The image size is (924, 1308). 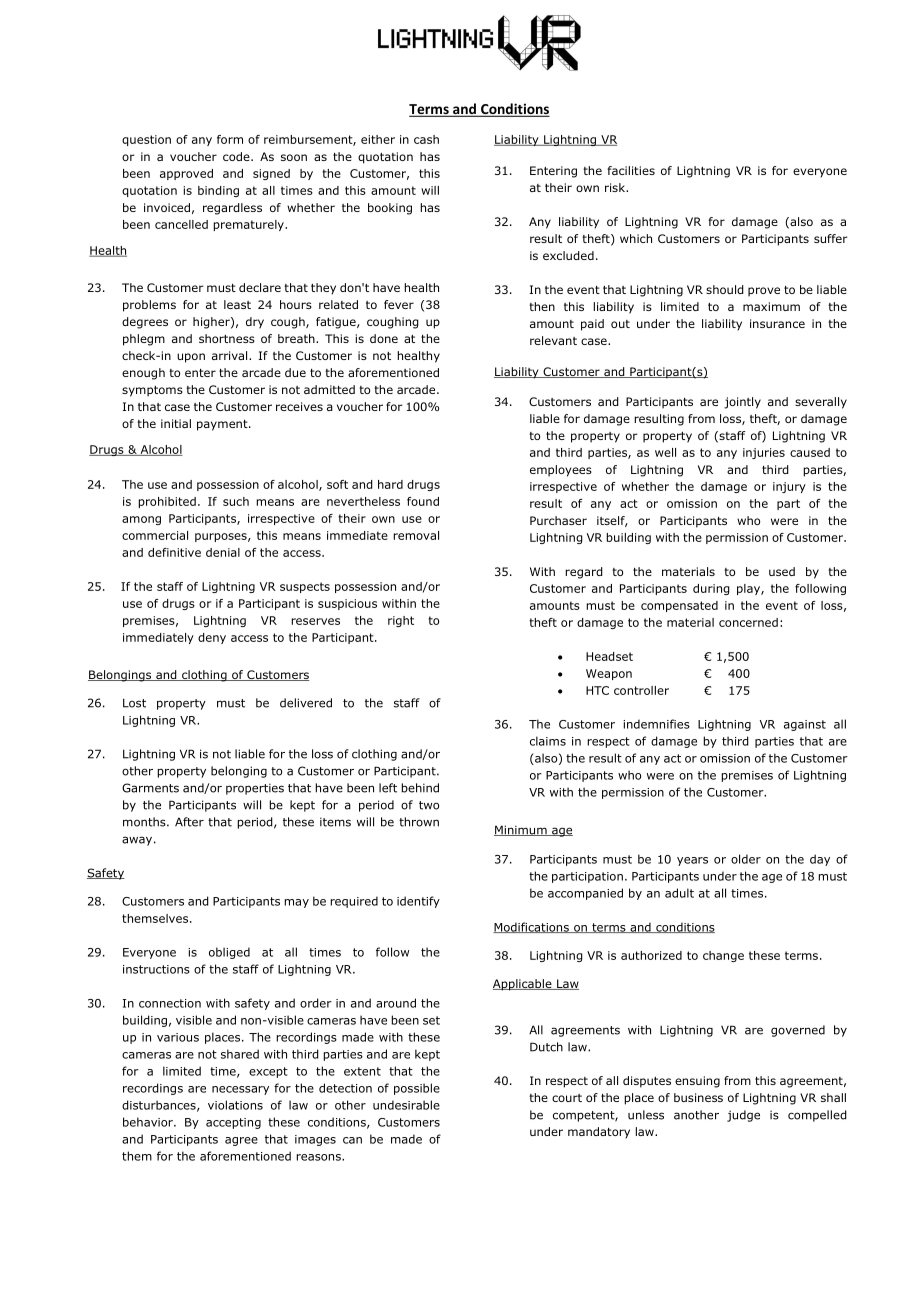 What do you see at coordinates (236, 501) in the image?
I see `such` at bounding box center [236, 501].
